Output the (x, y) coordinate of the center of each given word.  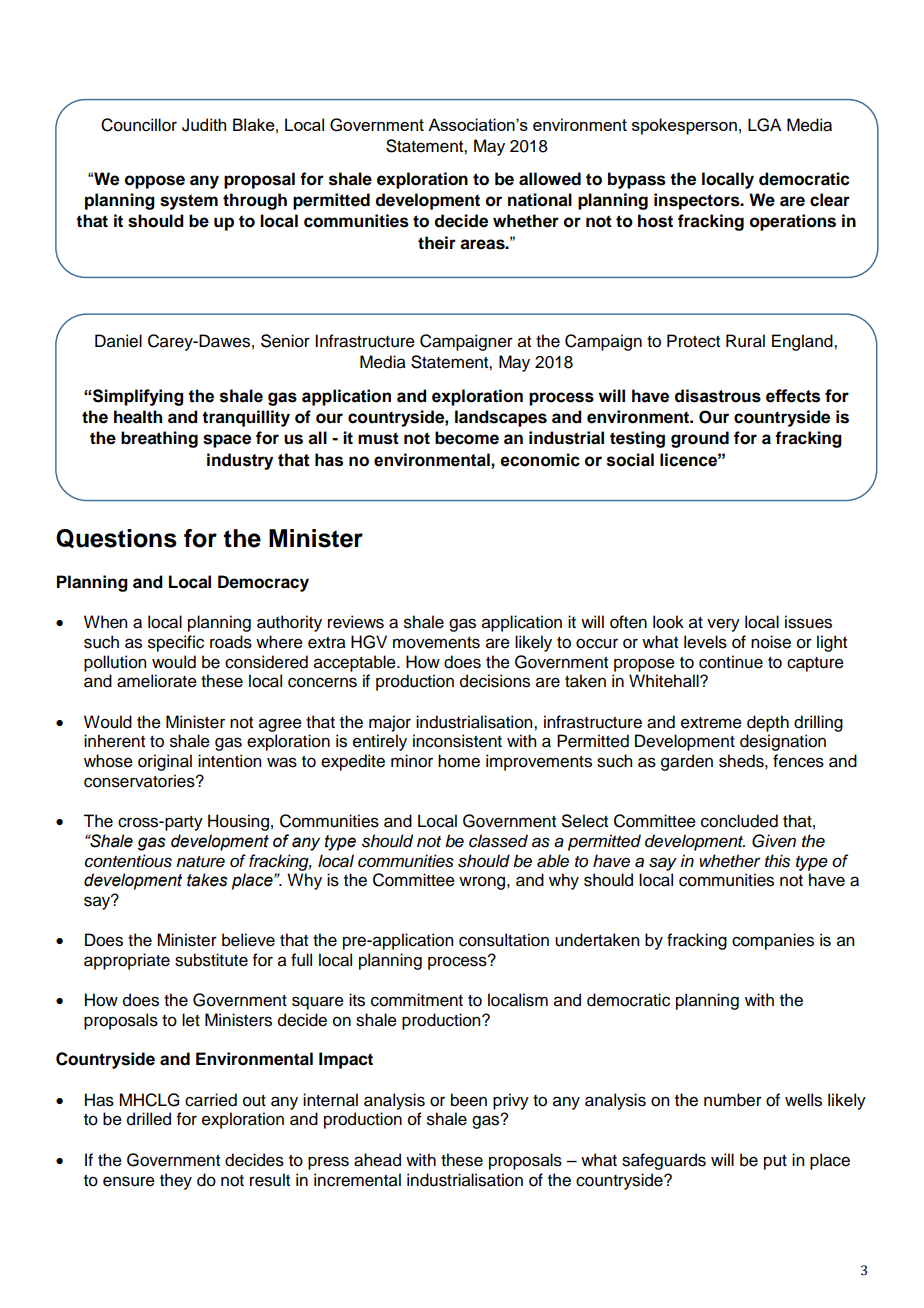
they (176, 1181)
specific (176, 643)
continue (731, 662)
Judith (204, 125)
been (469, 1100)
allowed (550, 179)
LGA (764, 125)
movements (436, 643)
